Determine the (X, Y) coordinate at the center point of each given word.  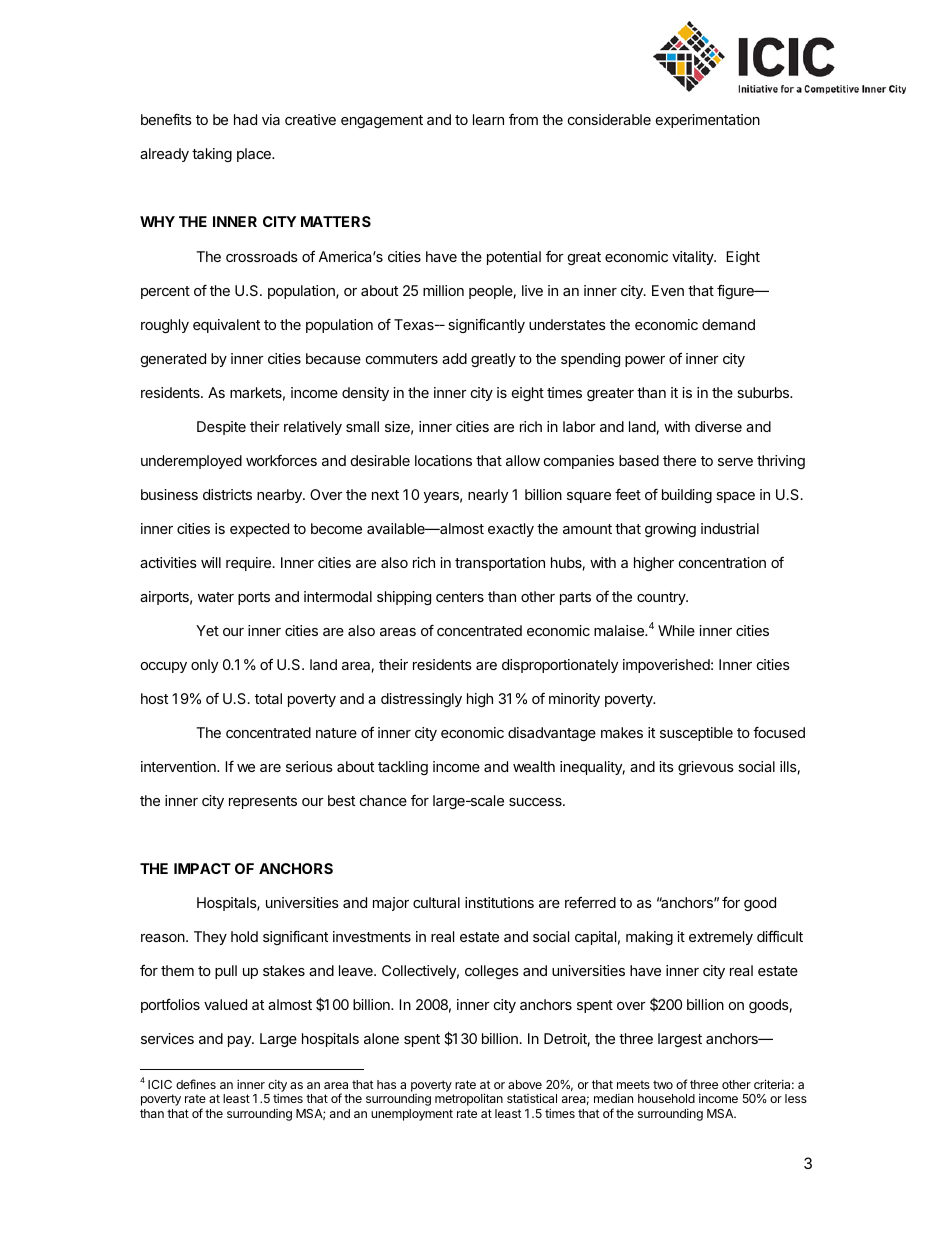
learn (488, 119)
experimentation (708, 121)
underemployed (191, 462)
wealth (534, 766)
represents (263, 802)
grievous (706, 768)
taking (212, 155)
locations (443, 460)
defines (196, 1084)
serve (735, 462)
